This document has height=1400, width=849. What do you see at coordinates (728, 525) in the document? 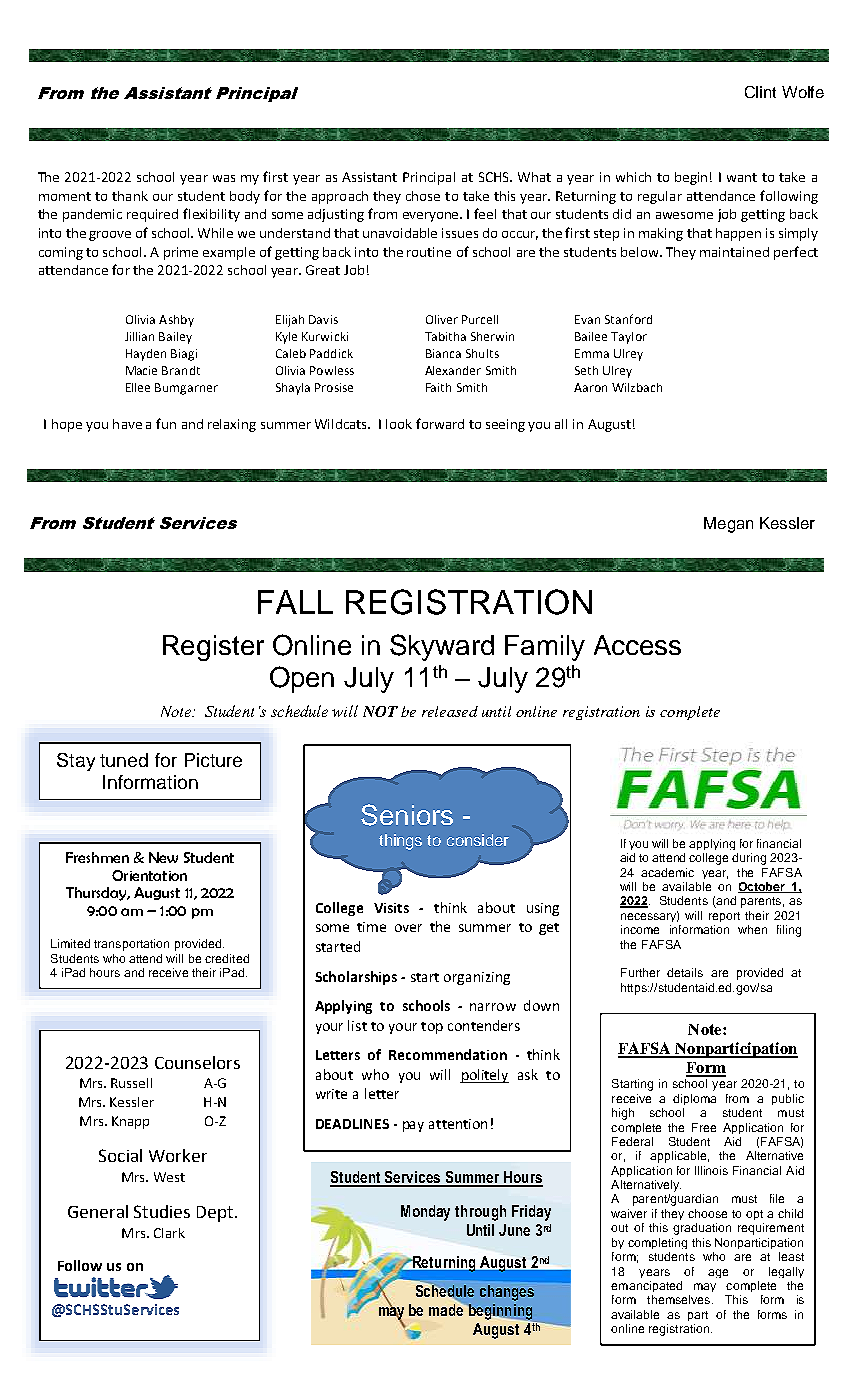
I see `Megan` at bounding box center [728, 525].
